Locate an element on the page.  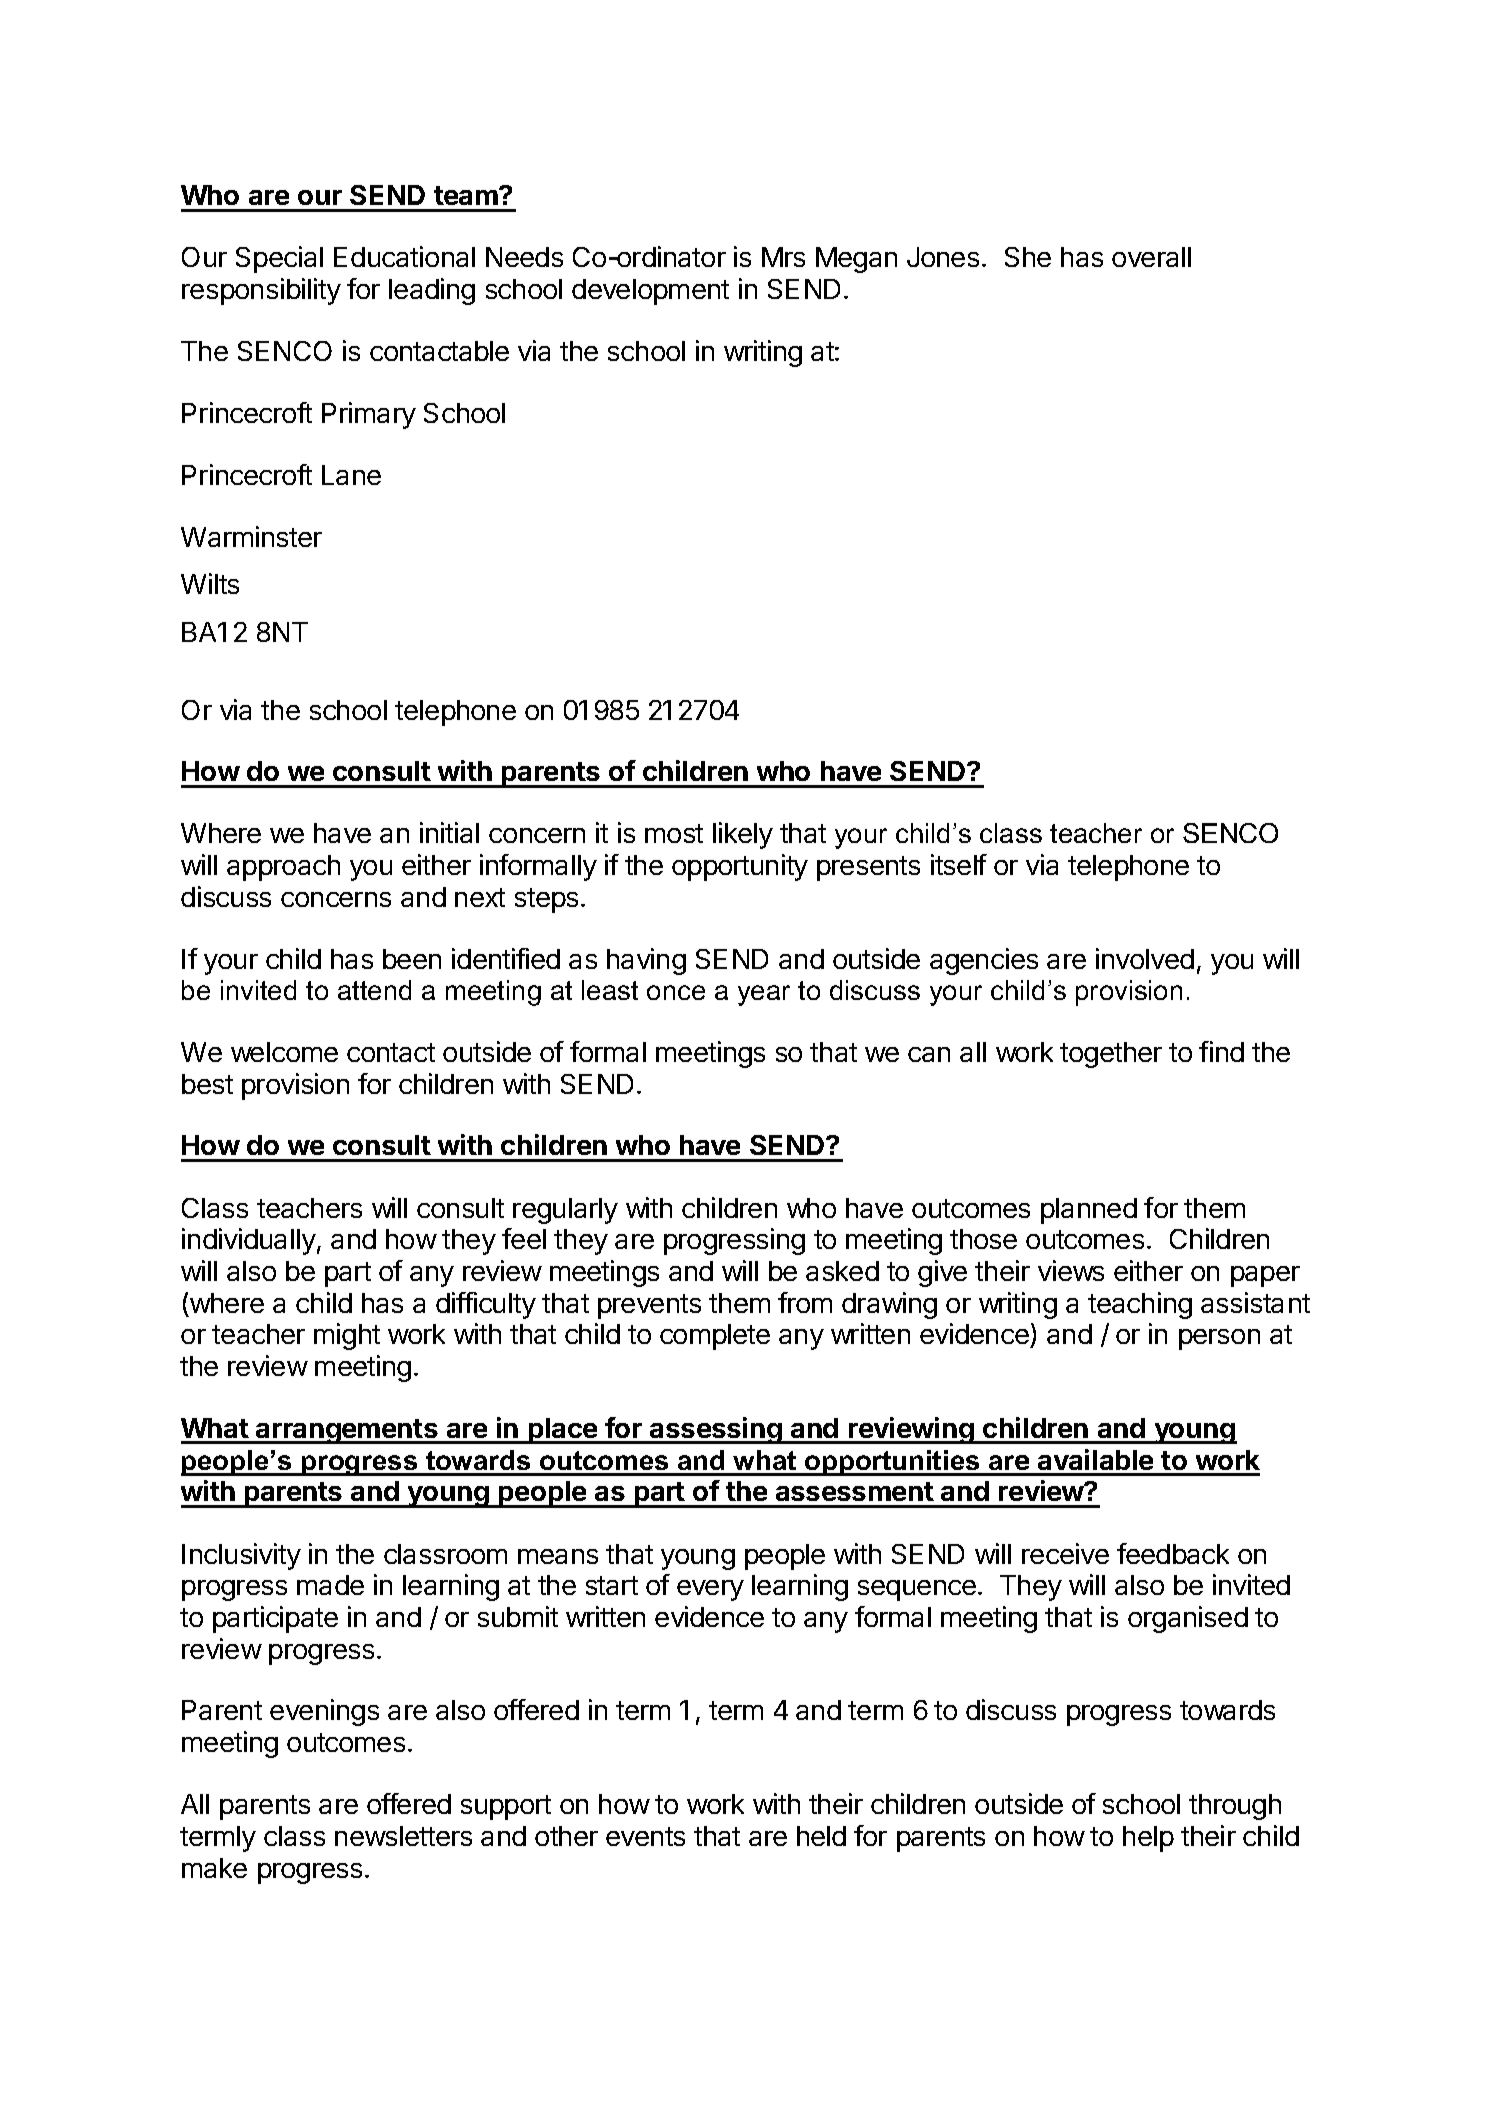
together is located at coordinates (1111, 1055).
